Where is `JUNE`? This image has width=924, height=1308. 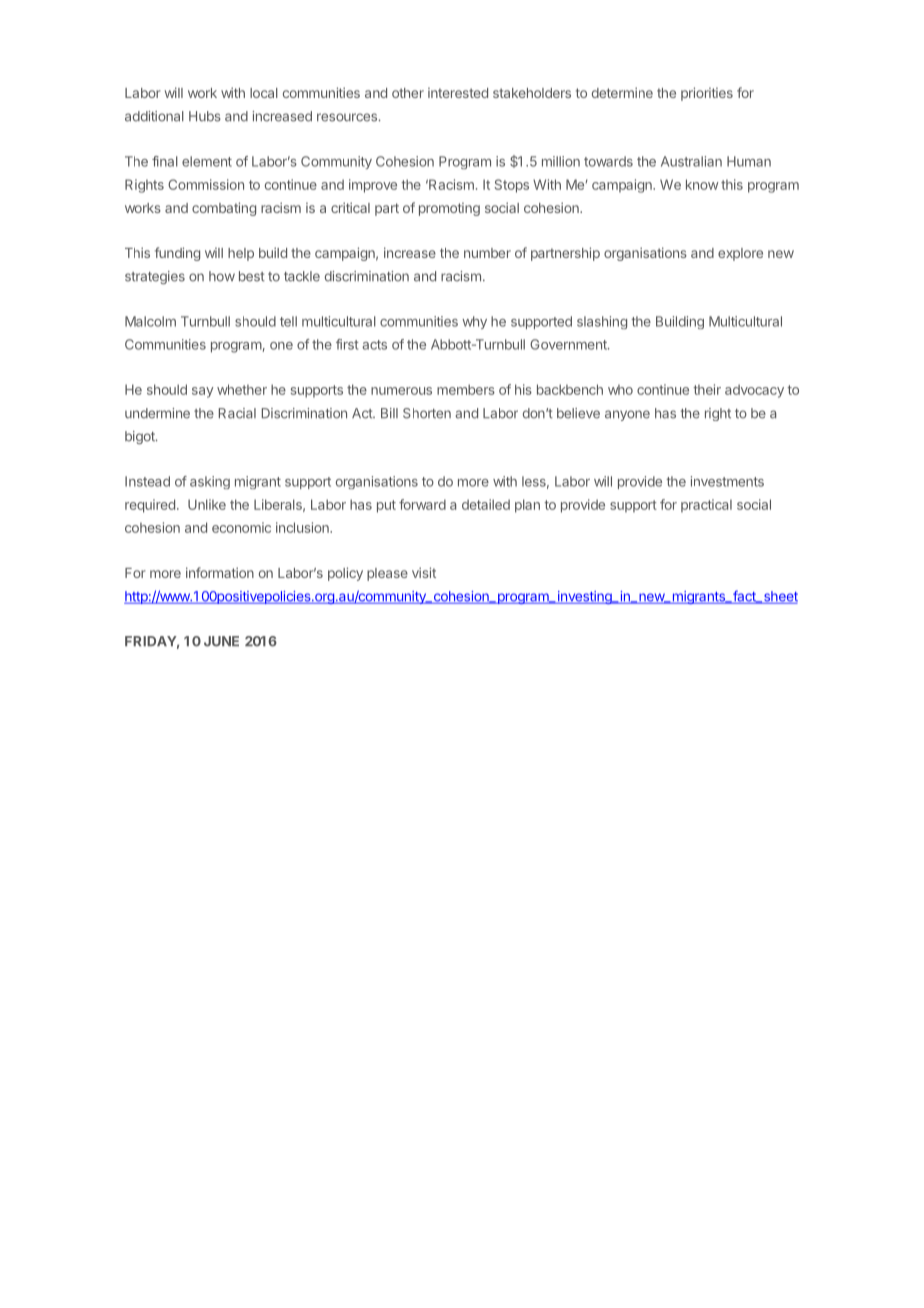 JUNE is located at coordinates (221, 641).
